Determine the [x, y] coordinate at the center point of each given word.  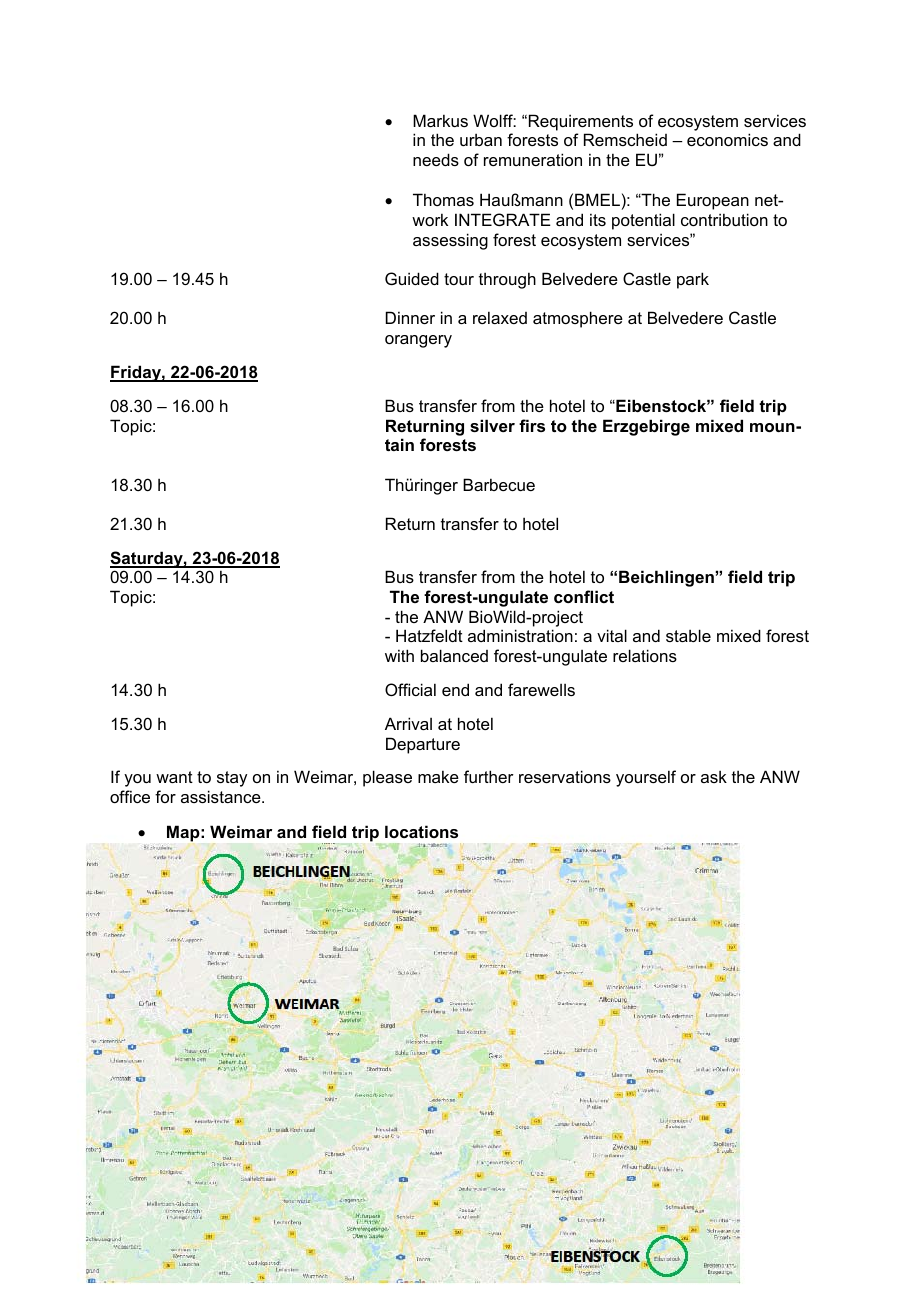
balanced [454, 655]
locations [421, 831]
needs [436, 159]
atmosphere [578, 319]
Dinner [410, 317]
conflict [584, 596]
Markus [440, 120]
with [399, 655]
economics [727, 139]
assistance [222, 796]
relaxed [500, 317]
